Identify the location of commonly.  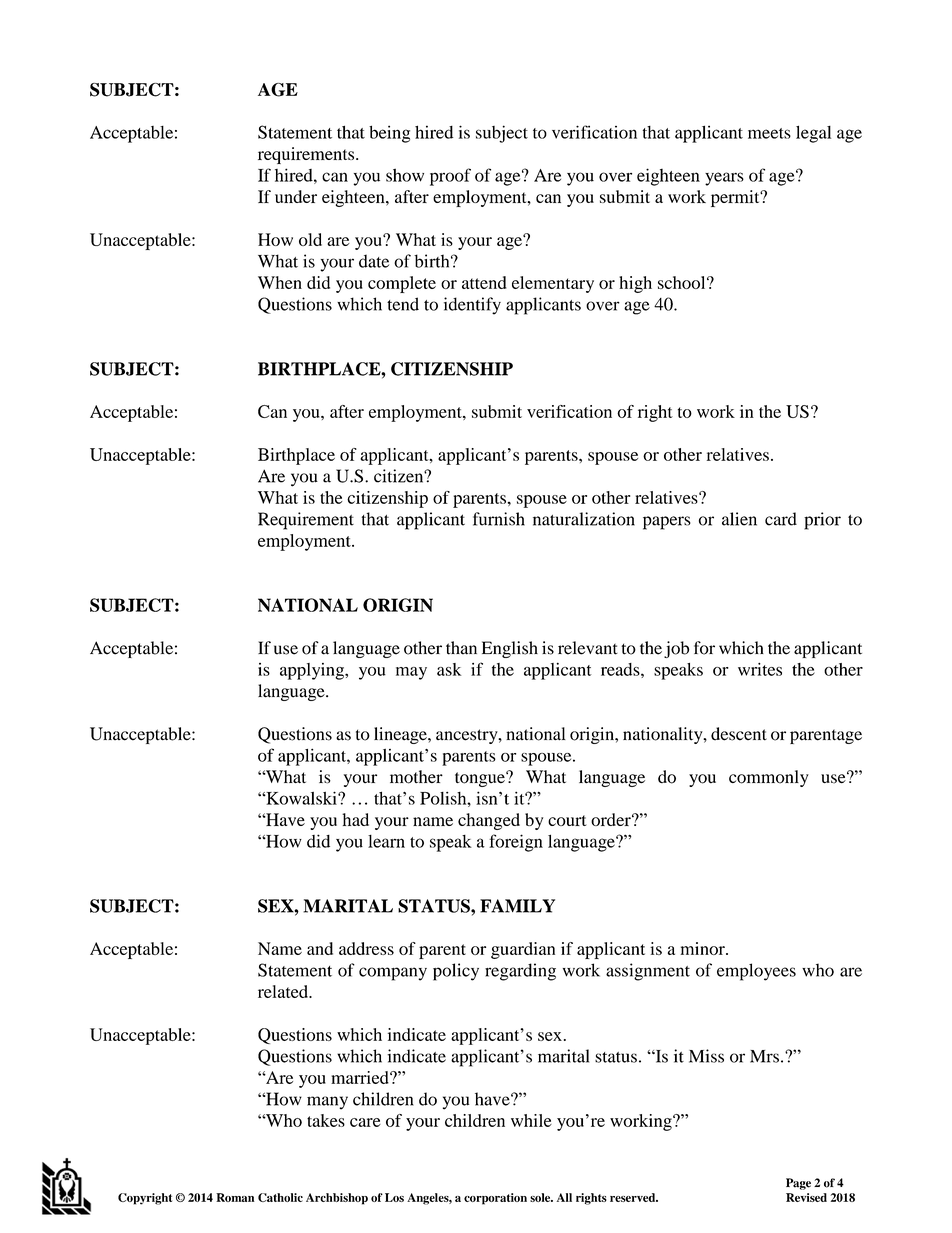
(769, 778).
